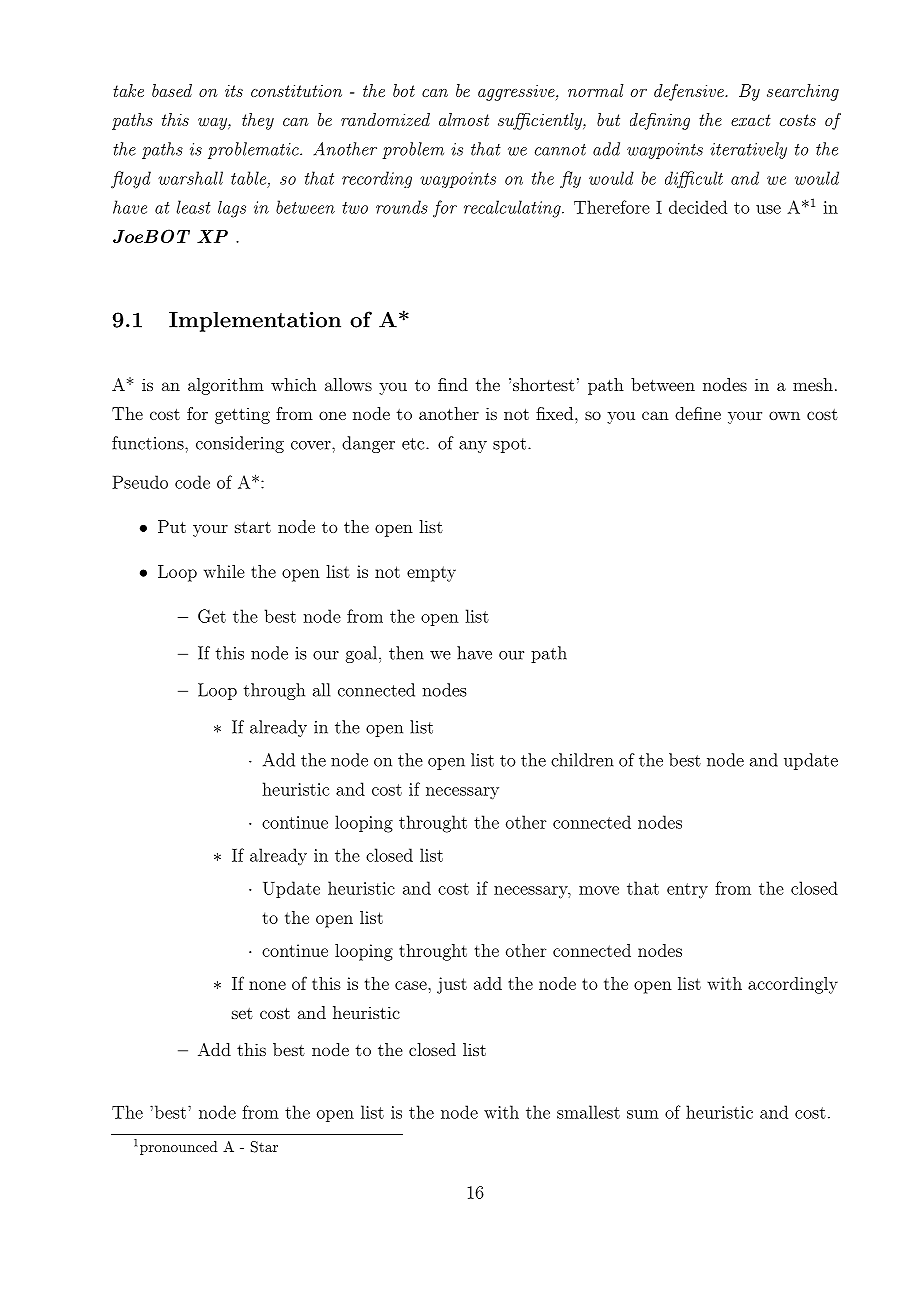  What do you see at coordinates (643, 1114) in the document?
I see `sum` at bounding box center [643, 1114].
